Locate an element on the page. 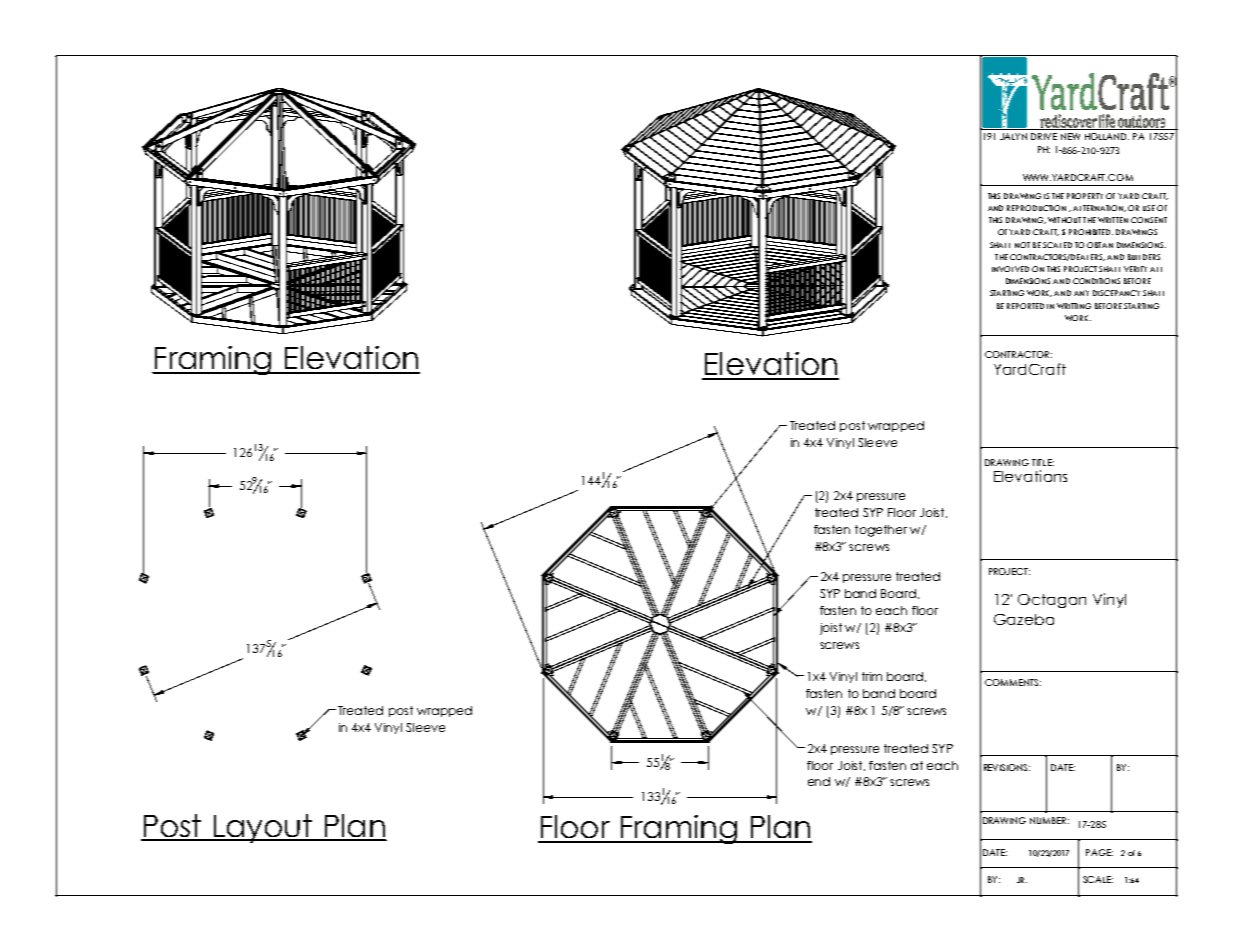 The image size is (1233, 952). Octagon is located at coordinates (1052, 601).
